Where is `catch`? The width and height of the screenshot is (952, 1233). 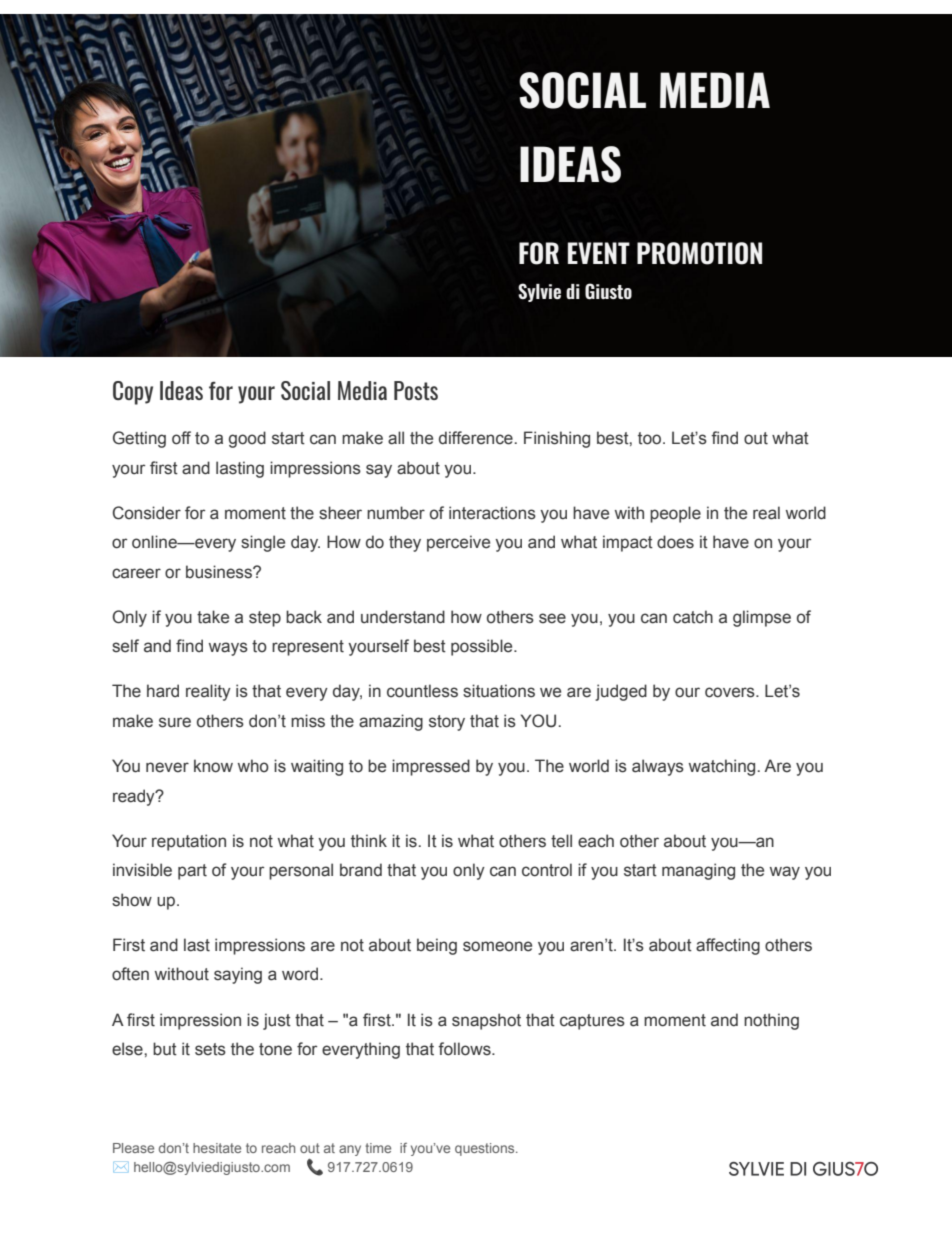
catch is located at coordinates (693, 617).
